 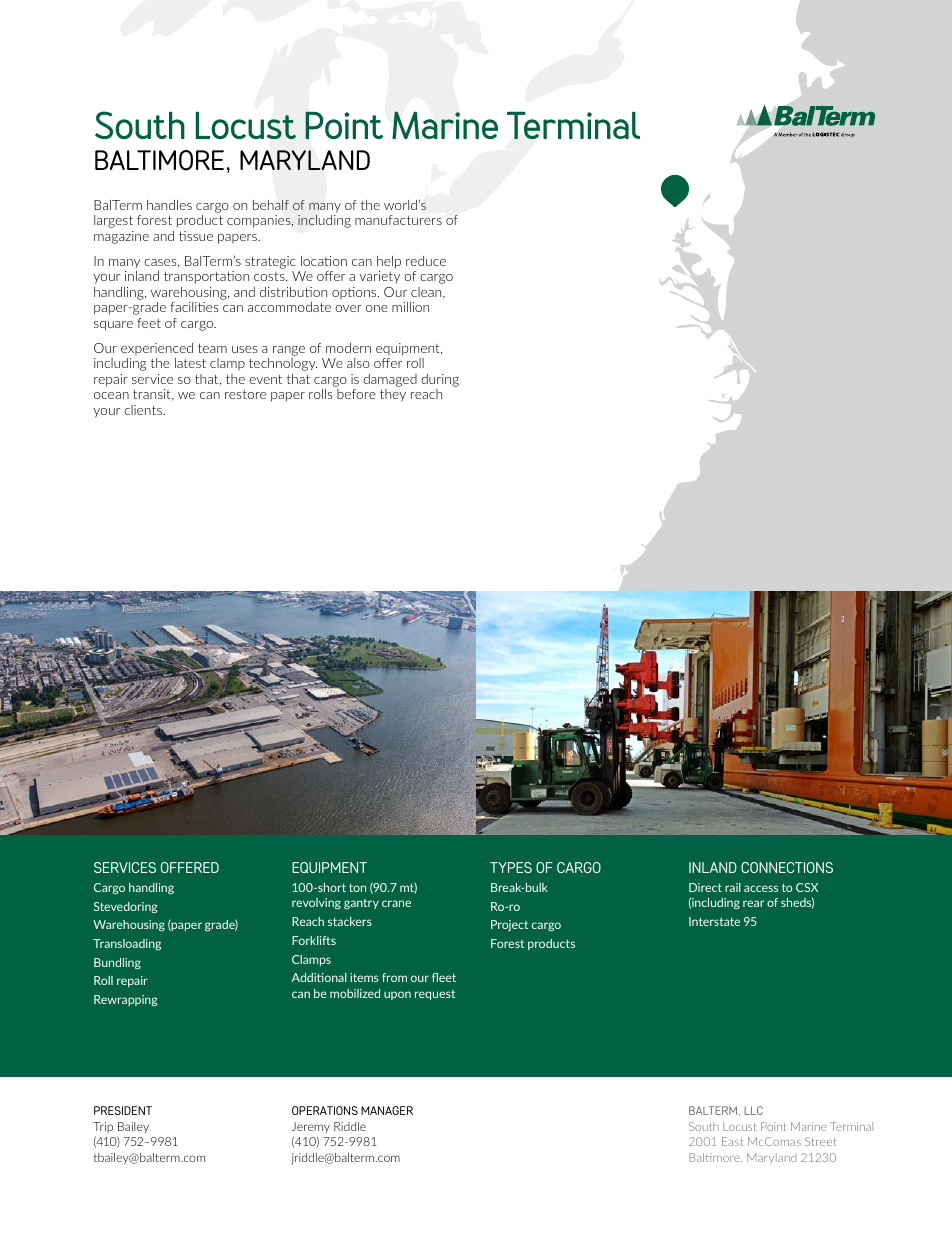 I want to click on ton, so click(x=357, y=888).
